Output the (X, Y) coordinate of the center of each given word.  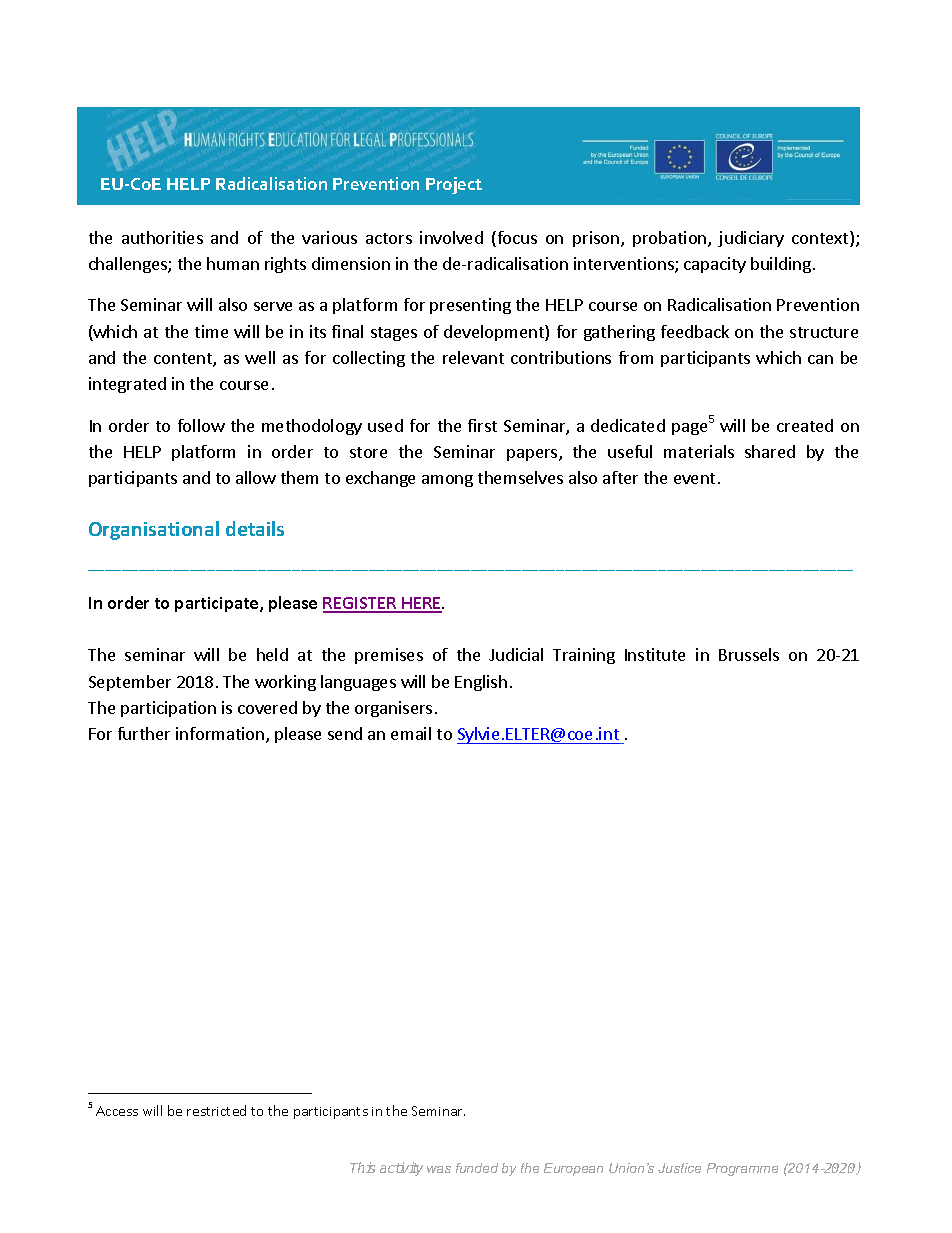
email (411, 733)
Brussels (749, 654)
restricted (216, 1110)
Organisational (154, 530)
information (221, 735)
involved (451, 237)
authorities (162, 237)
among (447, 481)
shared (770, 451)
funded (477, 1168)
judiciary (751, 239)
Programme (742, 1169)
